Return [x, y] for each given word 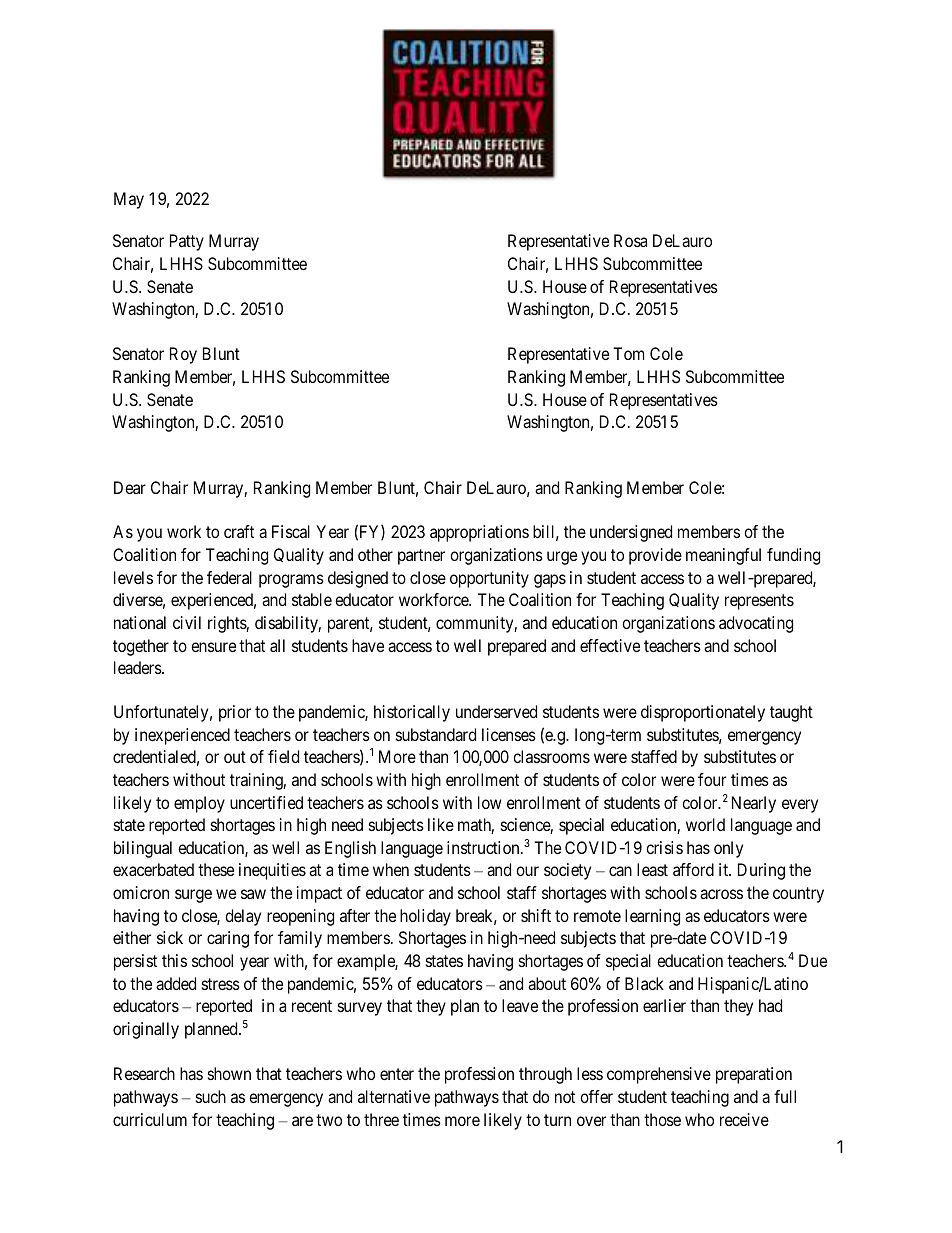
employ [199, 804]
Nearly [754, 804]
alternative [394, 1096]
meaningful [723, 556]
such [211, 1096]
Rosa [630, 240]
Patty [187, 242]
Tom [628, 353]
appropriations [479, 533]
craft [239, 531]
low [490, 802]
